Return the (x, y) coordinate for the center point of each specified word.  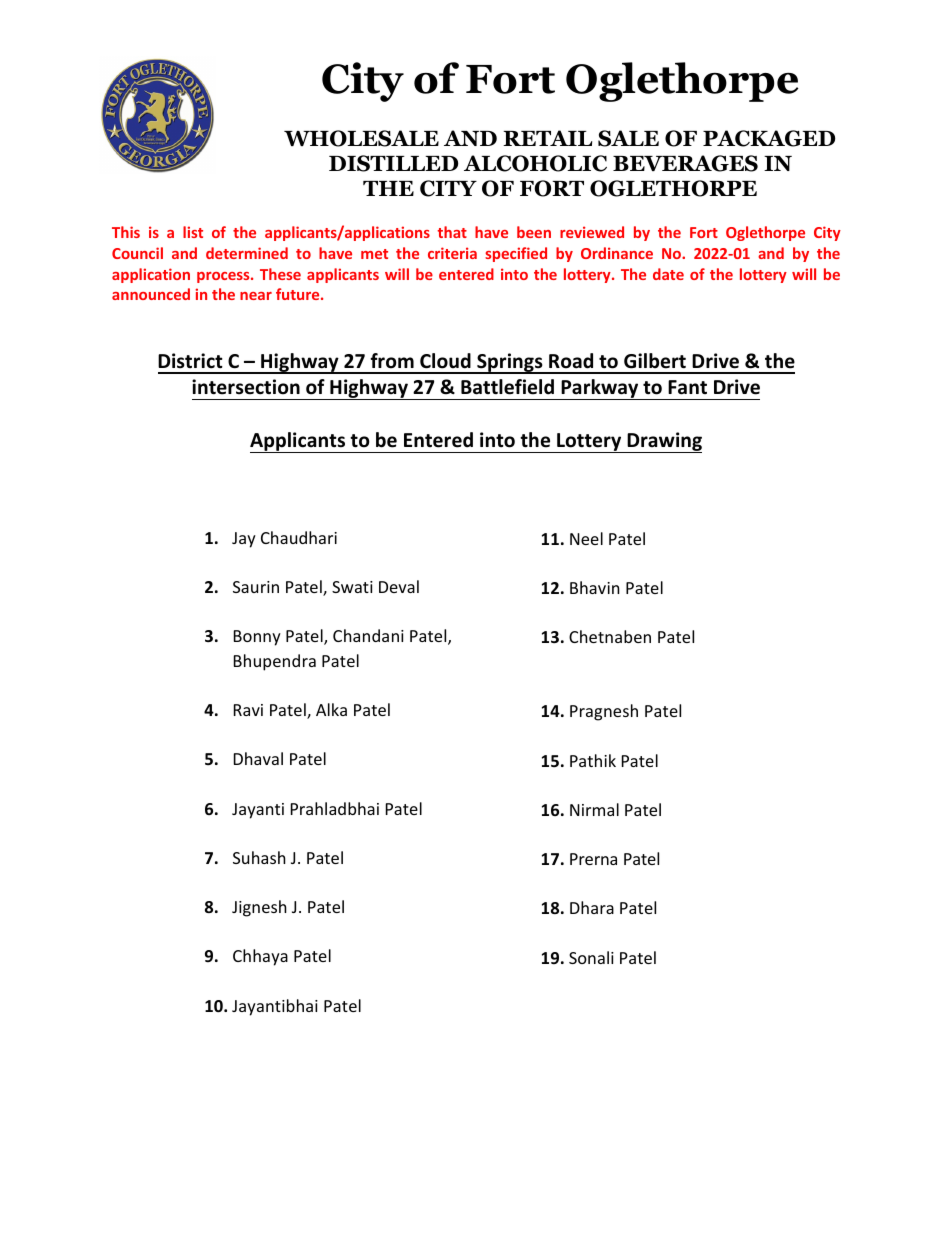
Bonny (257, 638)
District (190, 361)
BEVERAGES (685, 163)
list (193, 232)
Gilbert (655, 361)
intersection (246, 387)
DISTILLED (393, 163)
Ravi (248, 710)
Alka (331, 709)
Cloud (445, 361)
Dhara (592, 907)
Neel (586, 538)
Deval (399, 586)
